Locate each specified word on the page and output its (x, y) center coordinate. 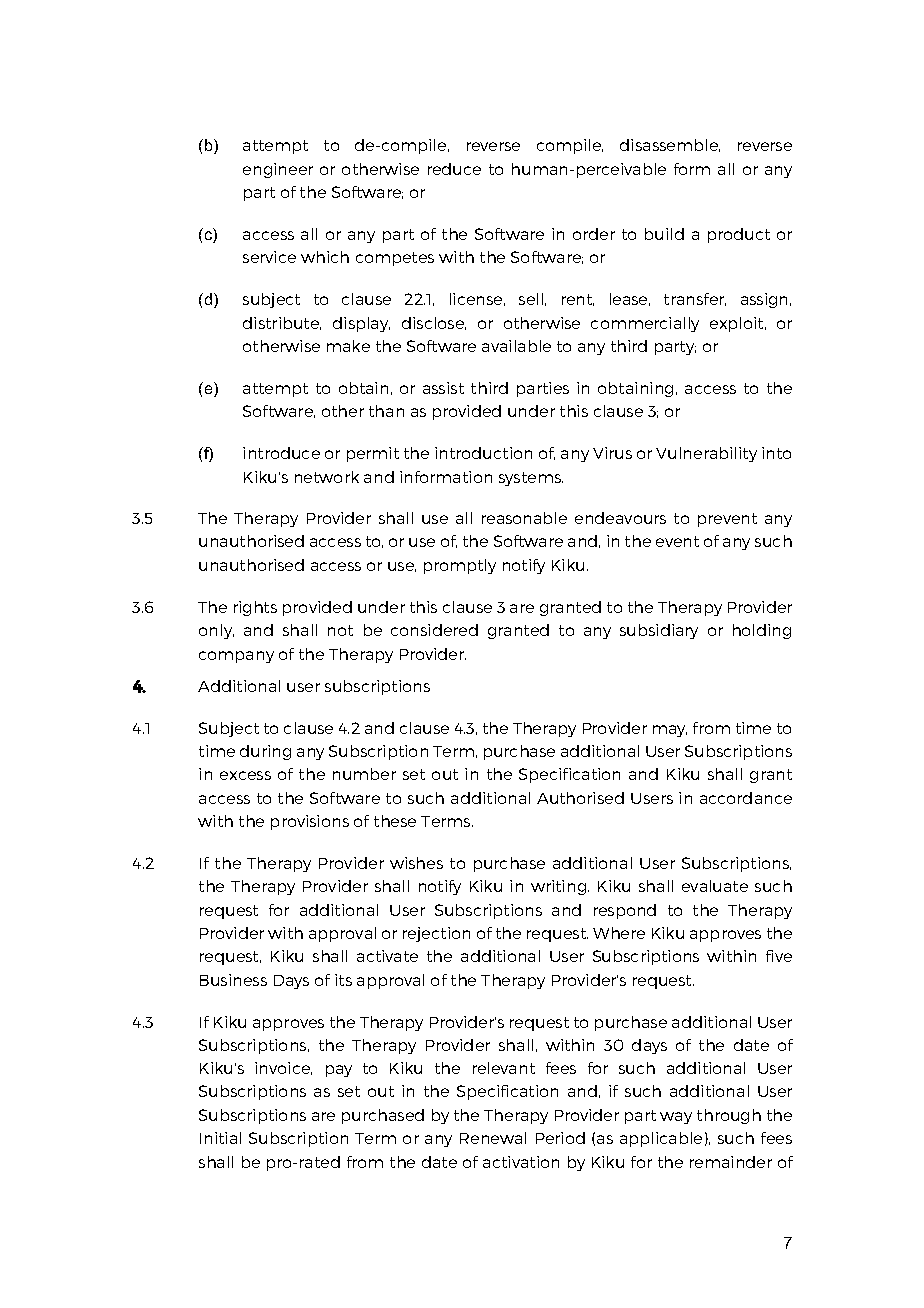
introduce (281, 453)
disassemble (670, 145)
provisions (310, 822)
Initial (220, 1138)
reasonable (524, 518)
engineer (278, 170)
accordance (746, 798)
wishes (416, 863)
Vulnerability (706, 454)
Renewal (493, 1138)
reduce (454, 169)
